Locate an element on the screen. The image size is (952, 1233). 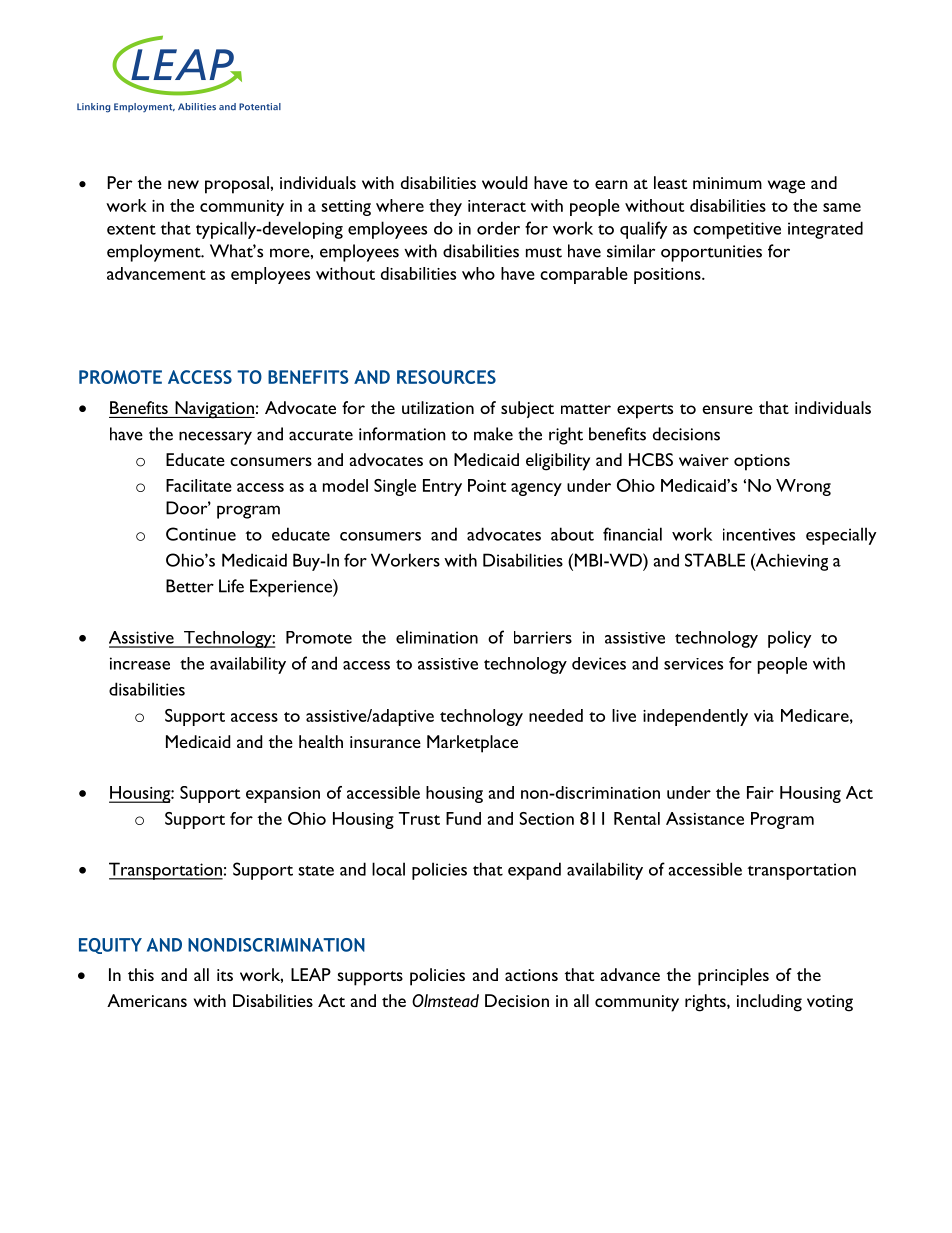
RESOURCES is located at coordinates (446, 377).
